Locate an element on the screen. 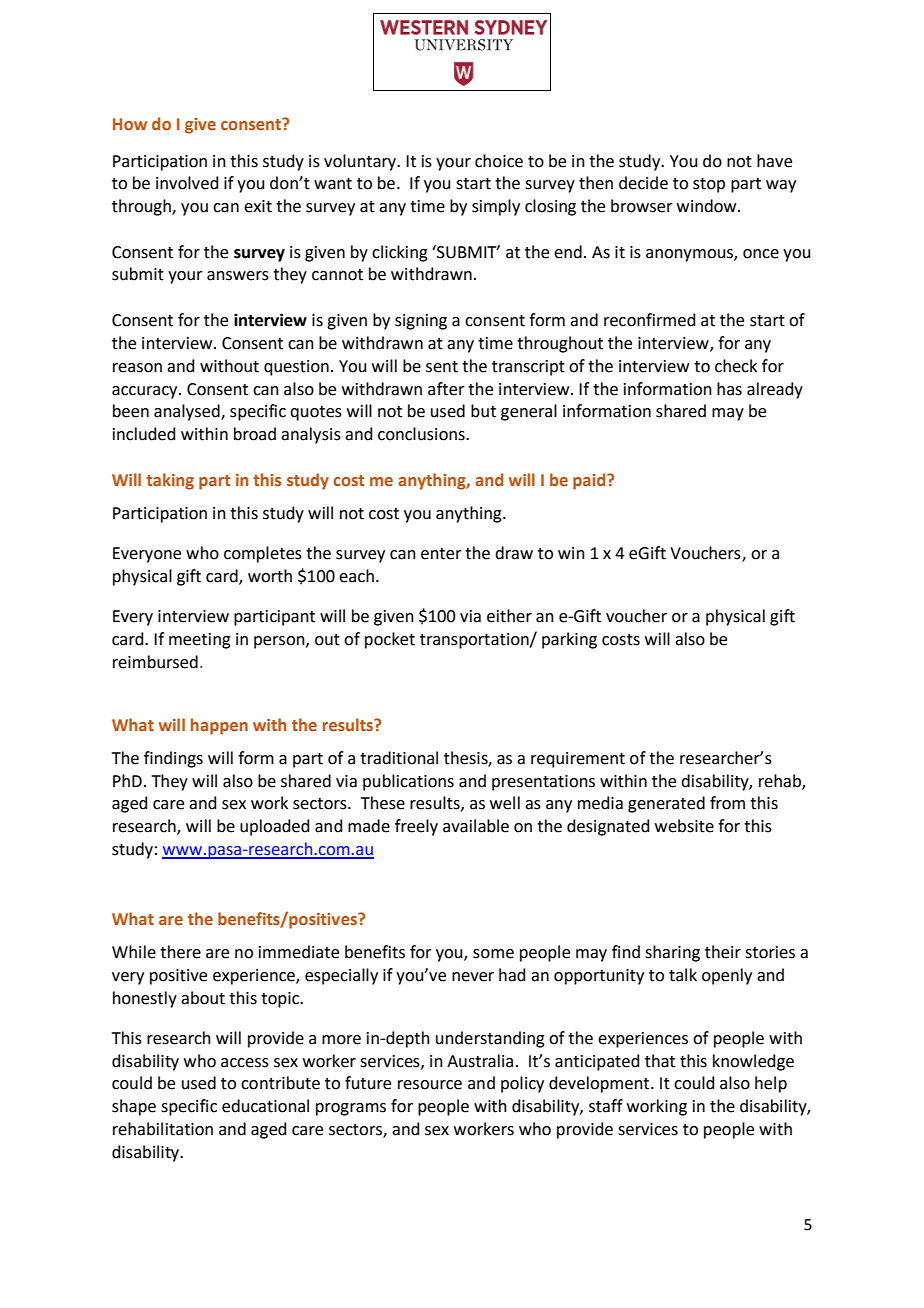 This screenshot has width=924, height=1308. resource is located at coordinates (430, 1085).
